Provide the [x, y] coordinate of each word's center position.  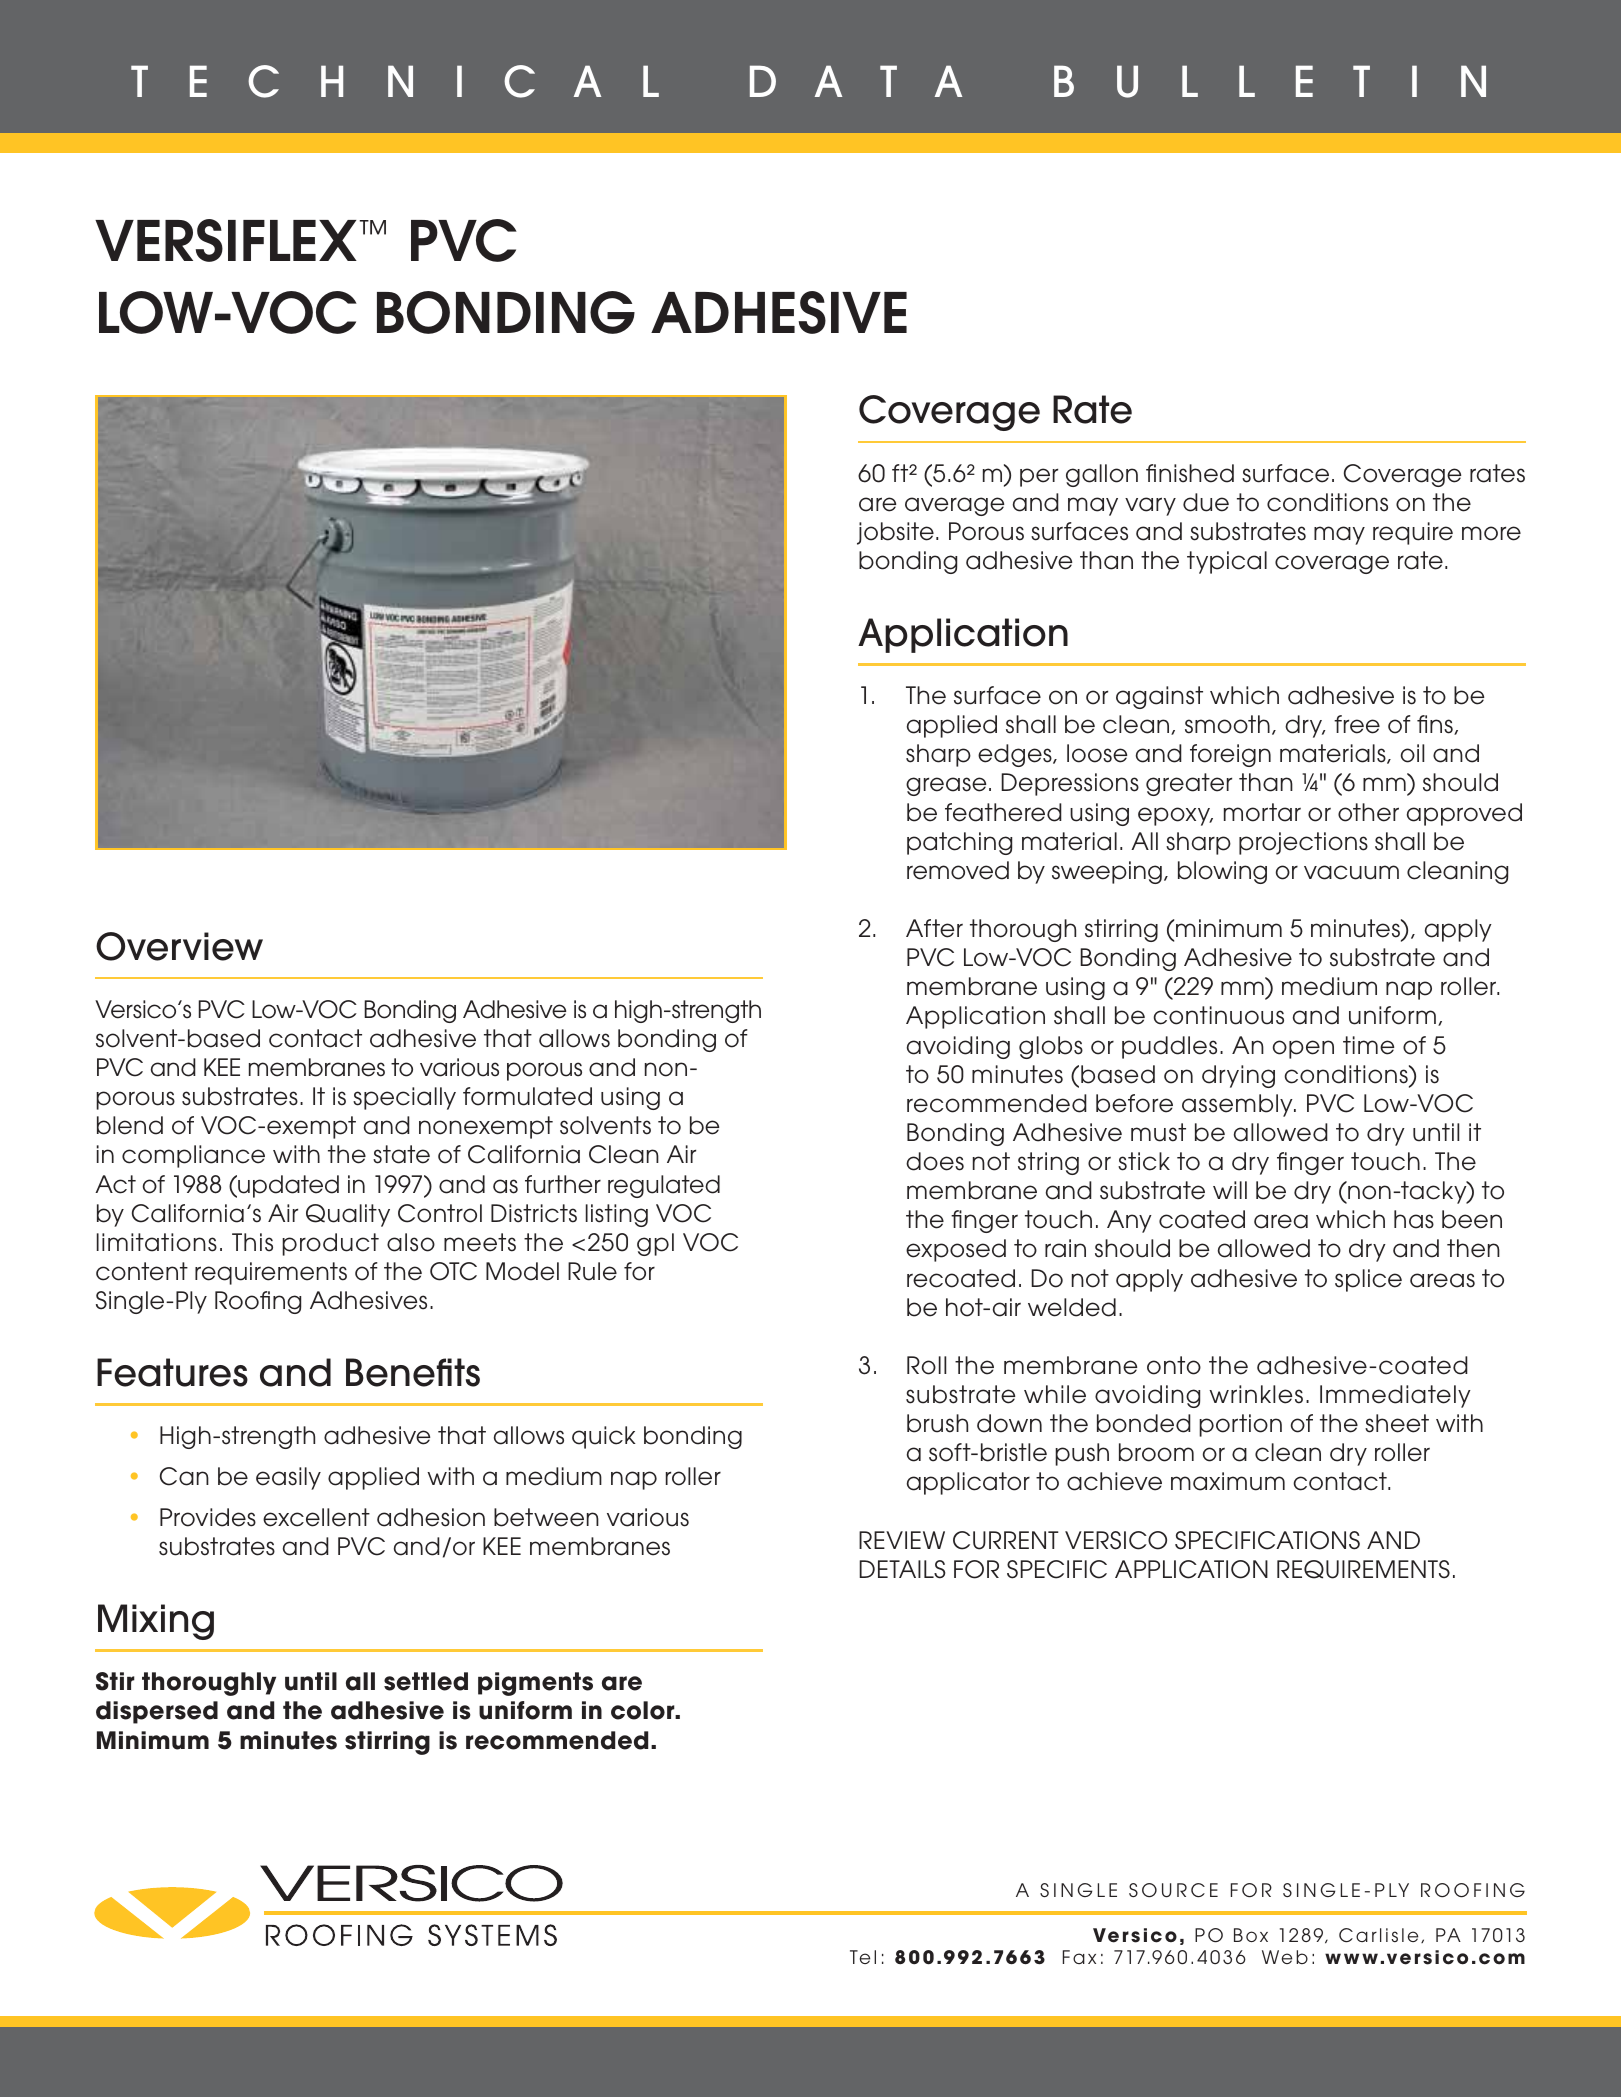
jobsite [895, 533]
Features [172, 1372]
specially [404, 1098]
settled [426, 1681]
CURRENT [1006, 1540]
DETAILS [902, 1569]
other [1368, 812]
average [954, 506]
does [935, 1161]
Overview [179, 946]
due [1206, 502]
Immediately [1395, 1396]
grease [946, 786]
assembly [1238, 1105]
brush [937, 1423]
